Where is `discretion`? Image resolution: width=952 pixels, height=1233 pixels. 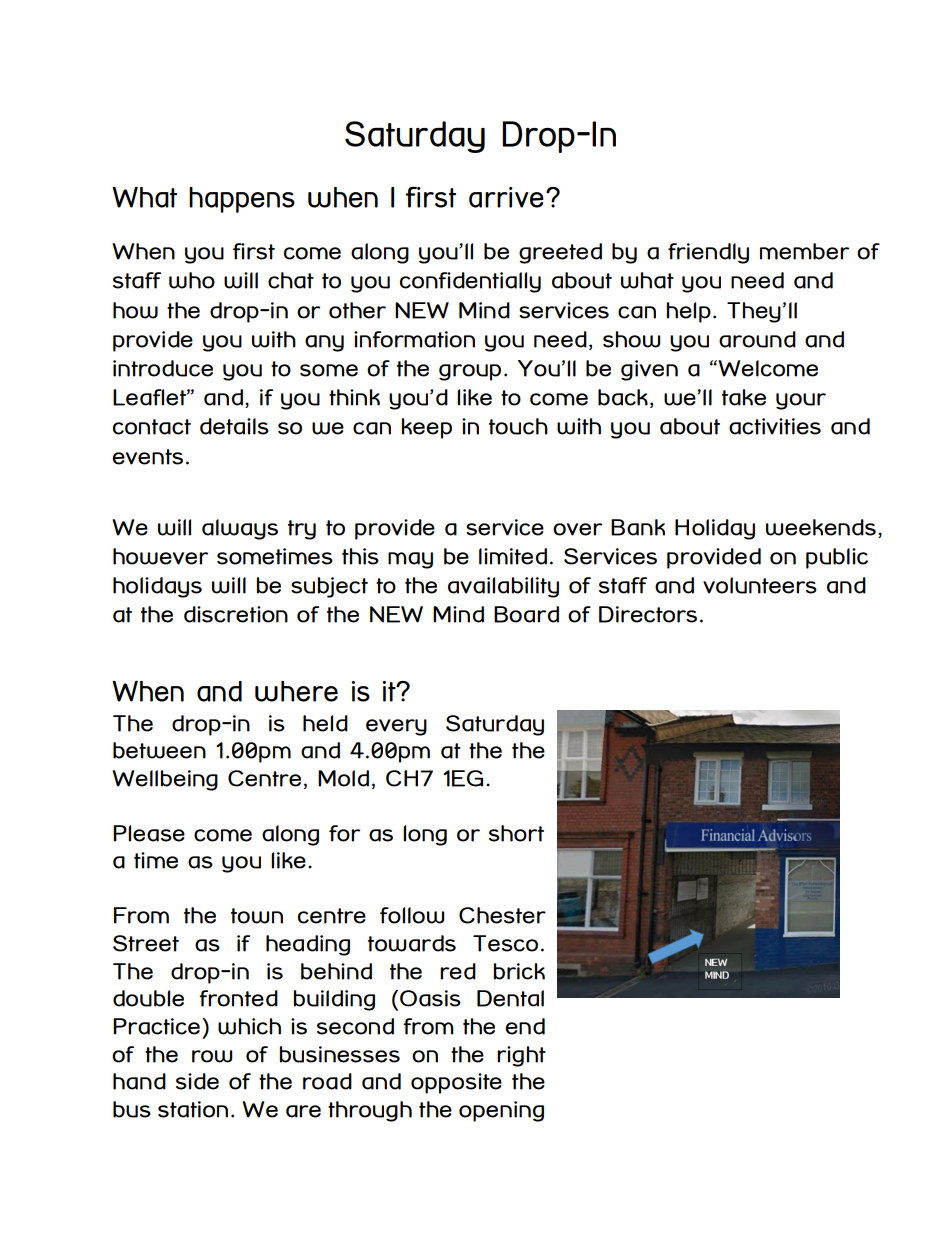
discretion is located at coordinates (236, 614).
